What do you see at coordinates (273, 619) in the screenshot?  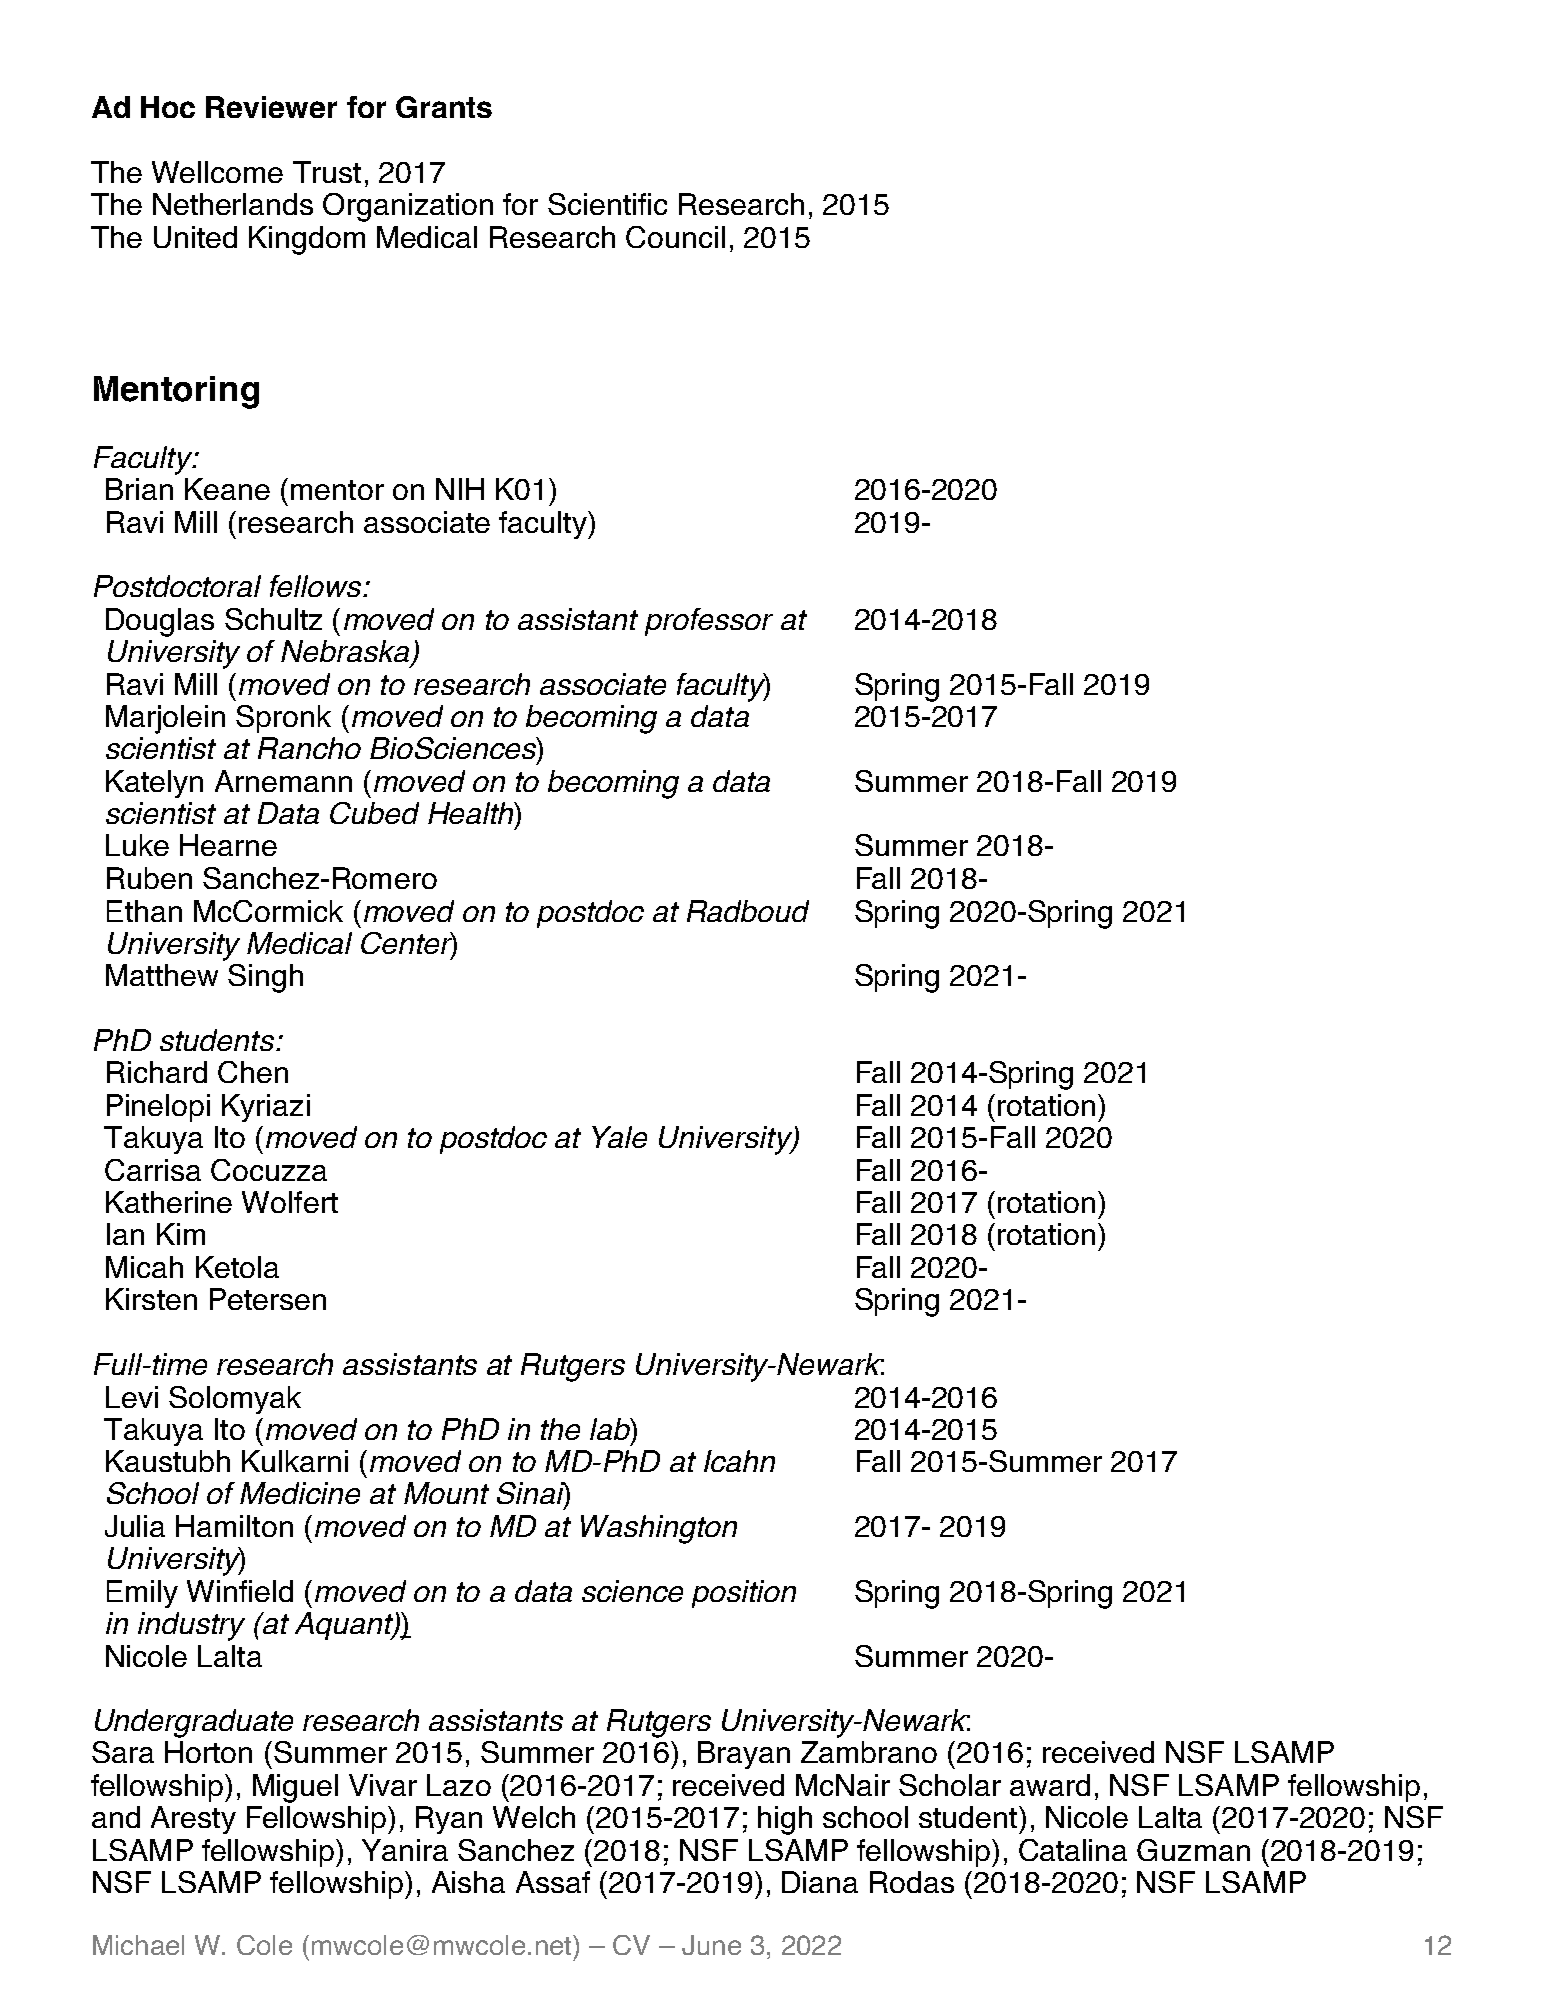 I see `Schultz` at bounding box center [273, 619].
